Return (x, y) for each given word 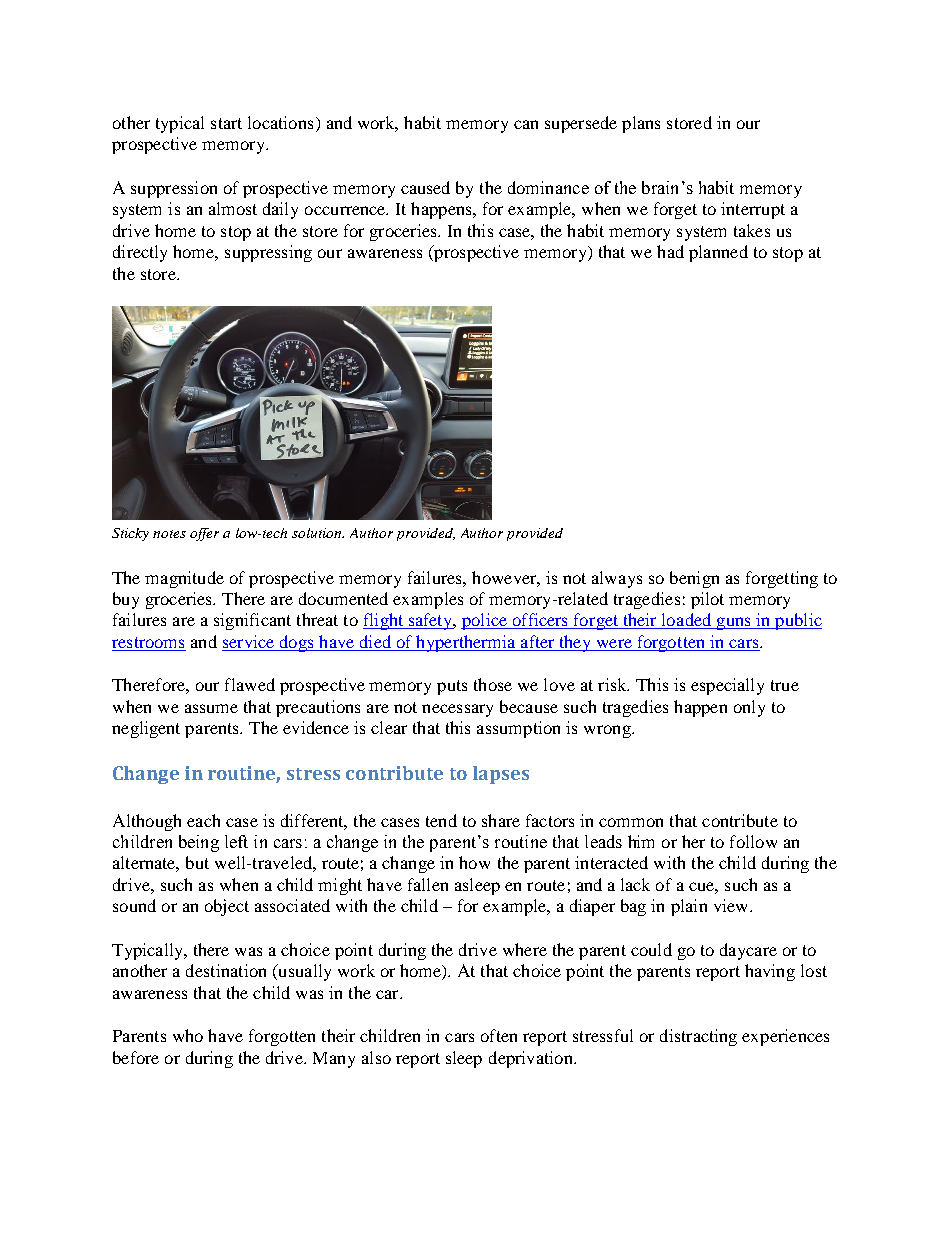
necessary (457, 710)
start (226, 123)
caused (425, 187)
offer (204, 534)
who (188, 1035)
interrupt (753, 210)
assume (211, 708)
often (499, 1035)
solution (318, 533)
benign (694, 579)
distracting (698, 1037)
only (749, 708)
